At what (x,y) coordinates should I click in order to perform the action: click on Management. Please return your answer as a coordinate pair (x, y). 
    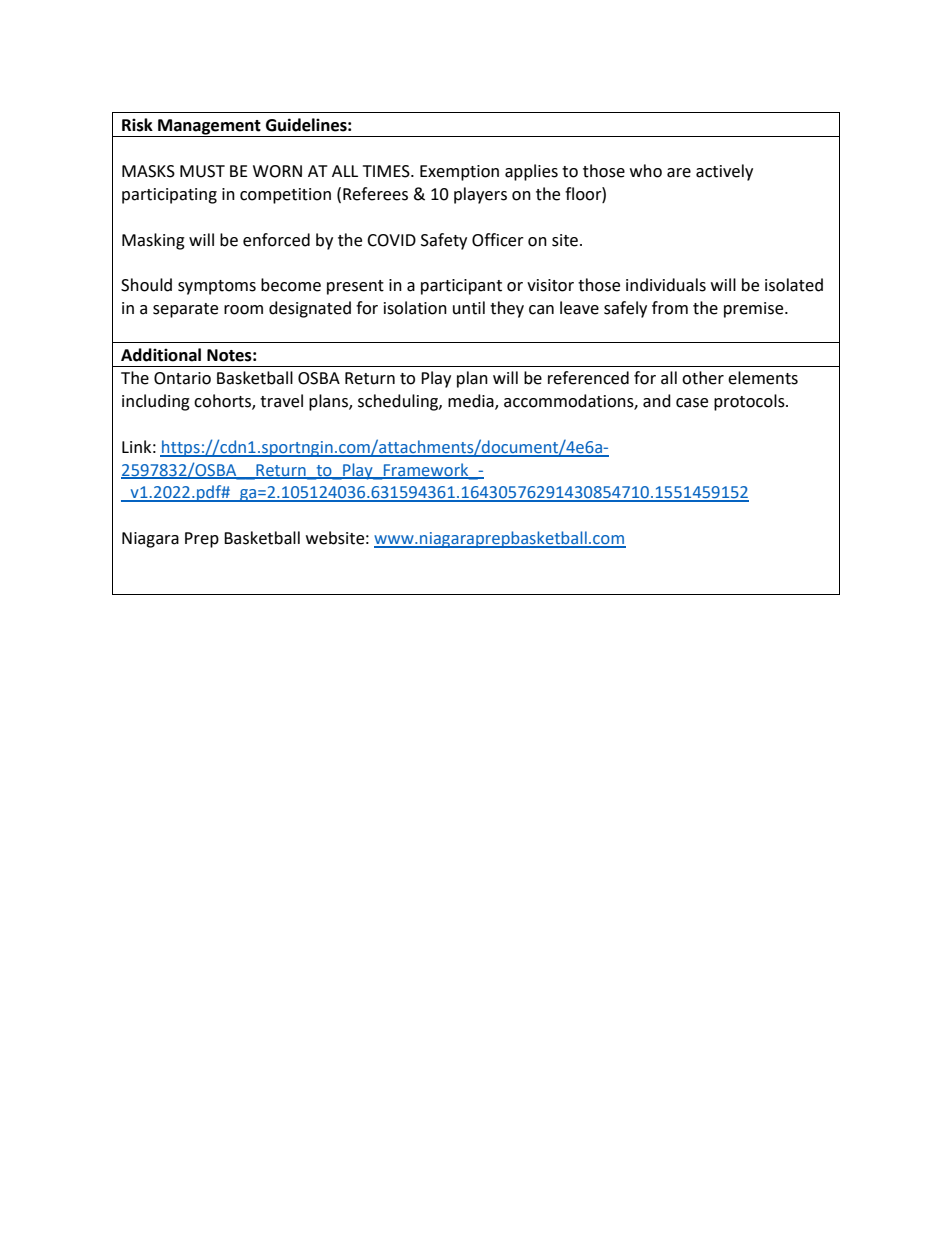
    Looking at the image, I should click on (209, 128).
